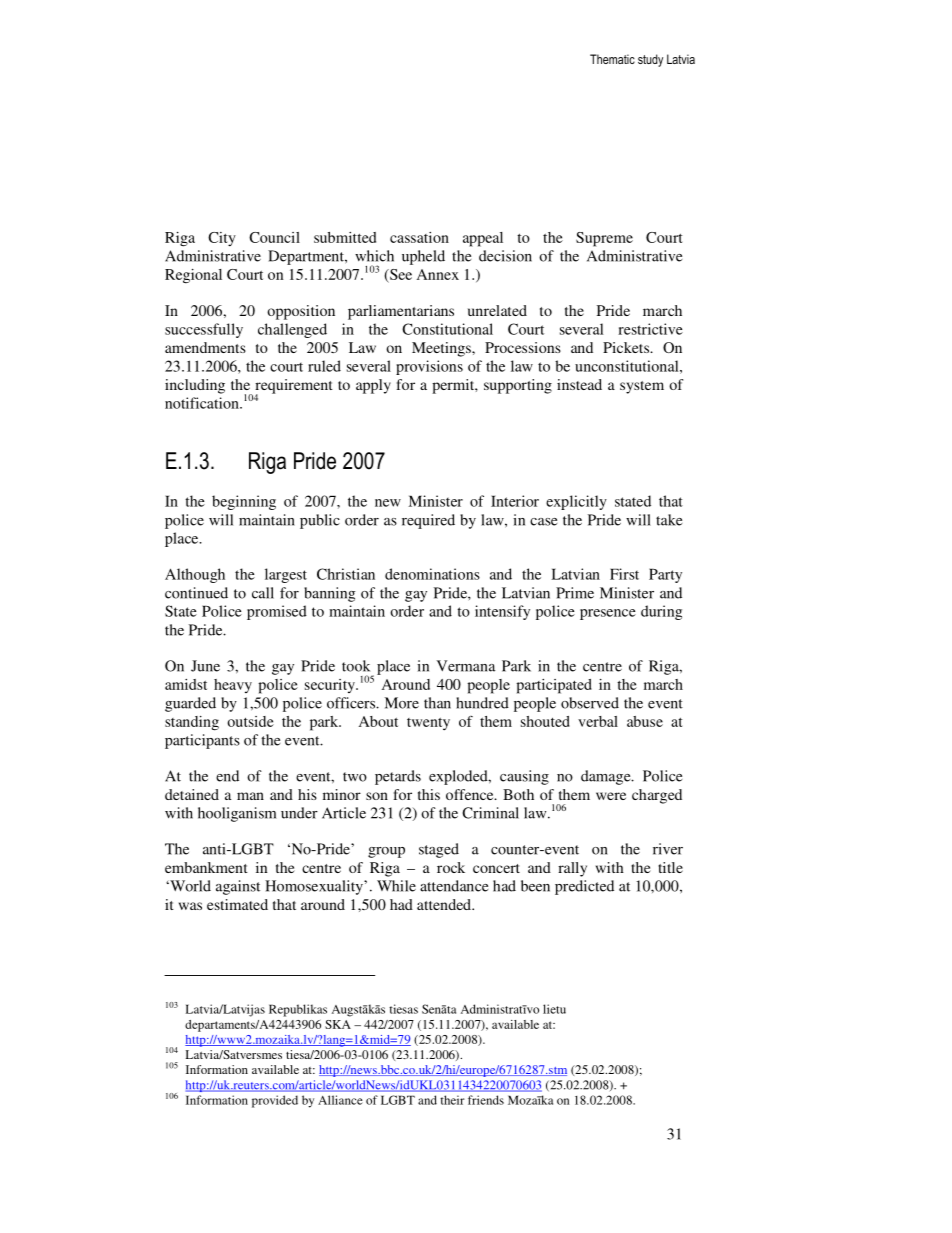 The width and height of the document is (952, 1233). What do you see at coordinates (206, 867) in the document?
I see `embankment` at bounding box center [206, 867].
